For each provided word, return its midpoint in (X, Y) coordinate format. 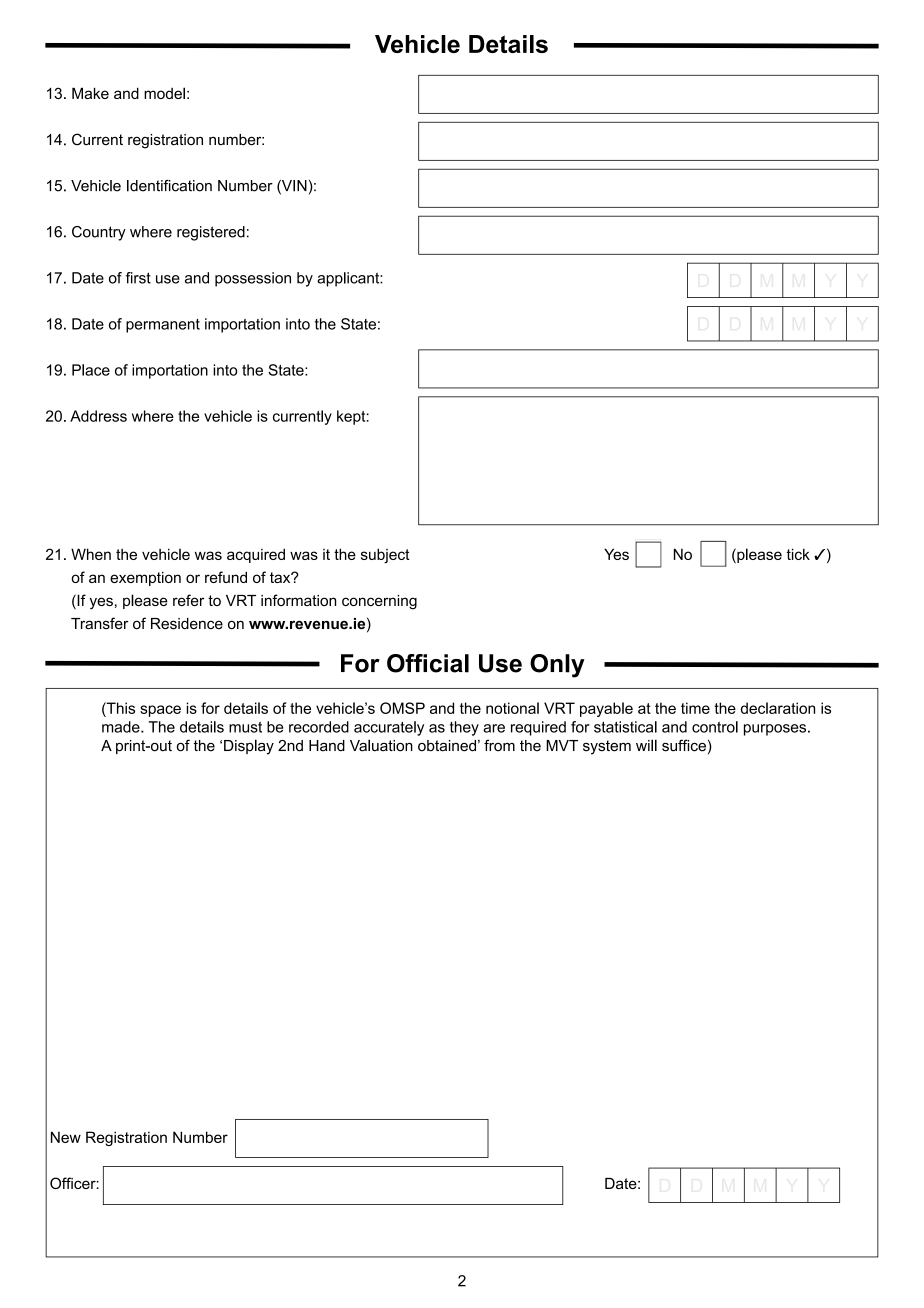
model (164, 93)
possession (253, 279)
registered (211, 233)
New (66, 1137)
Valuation (381, 745)
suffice (684, 745)
